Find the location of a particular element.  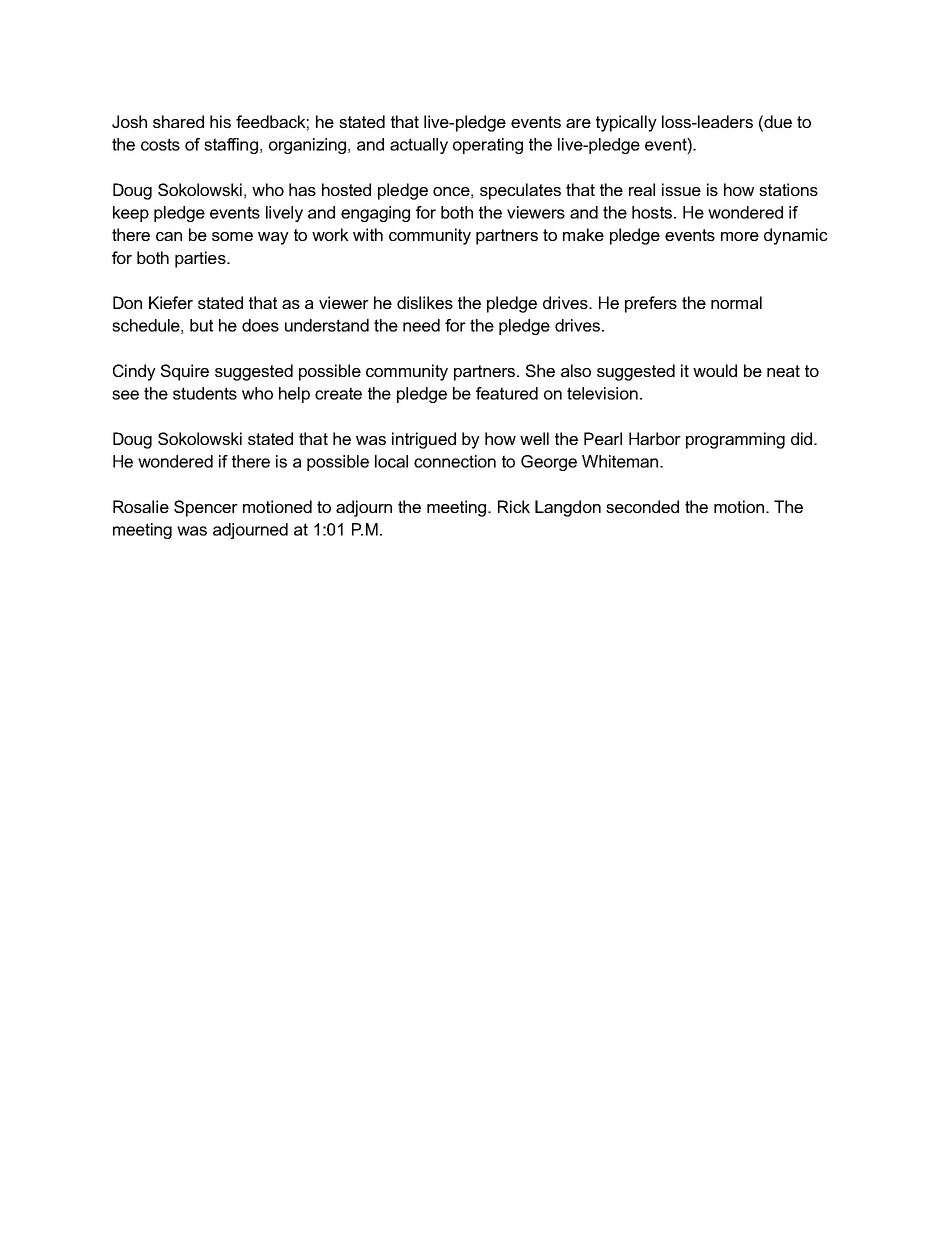

Spencer is located at coordinates (206, 508).
